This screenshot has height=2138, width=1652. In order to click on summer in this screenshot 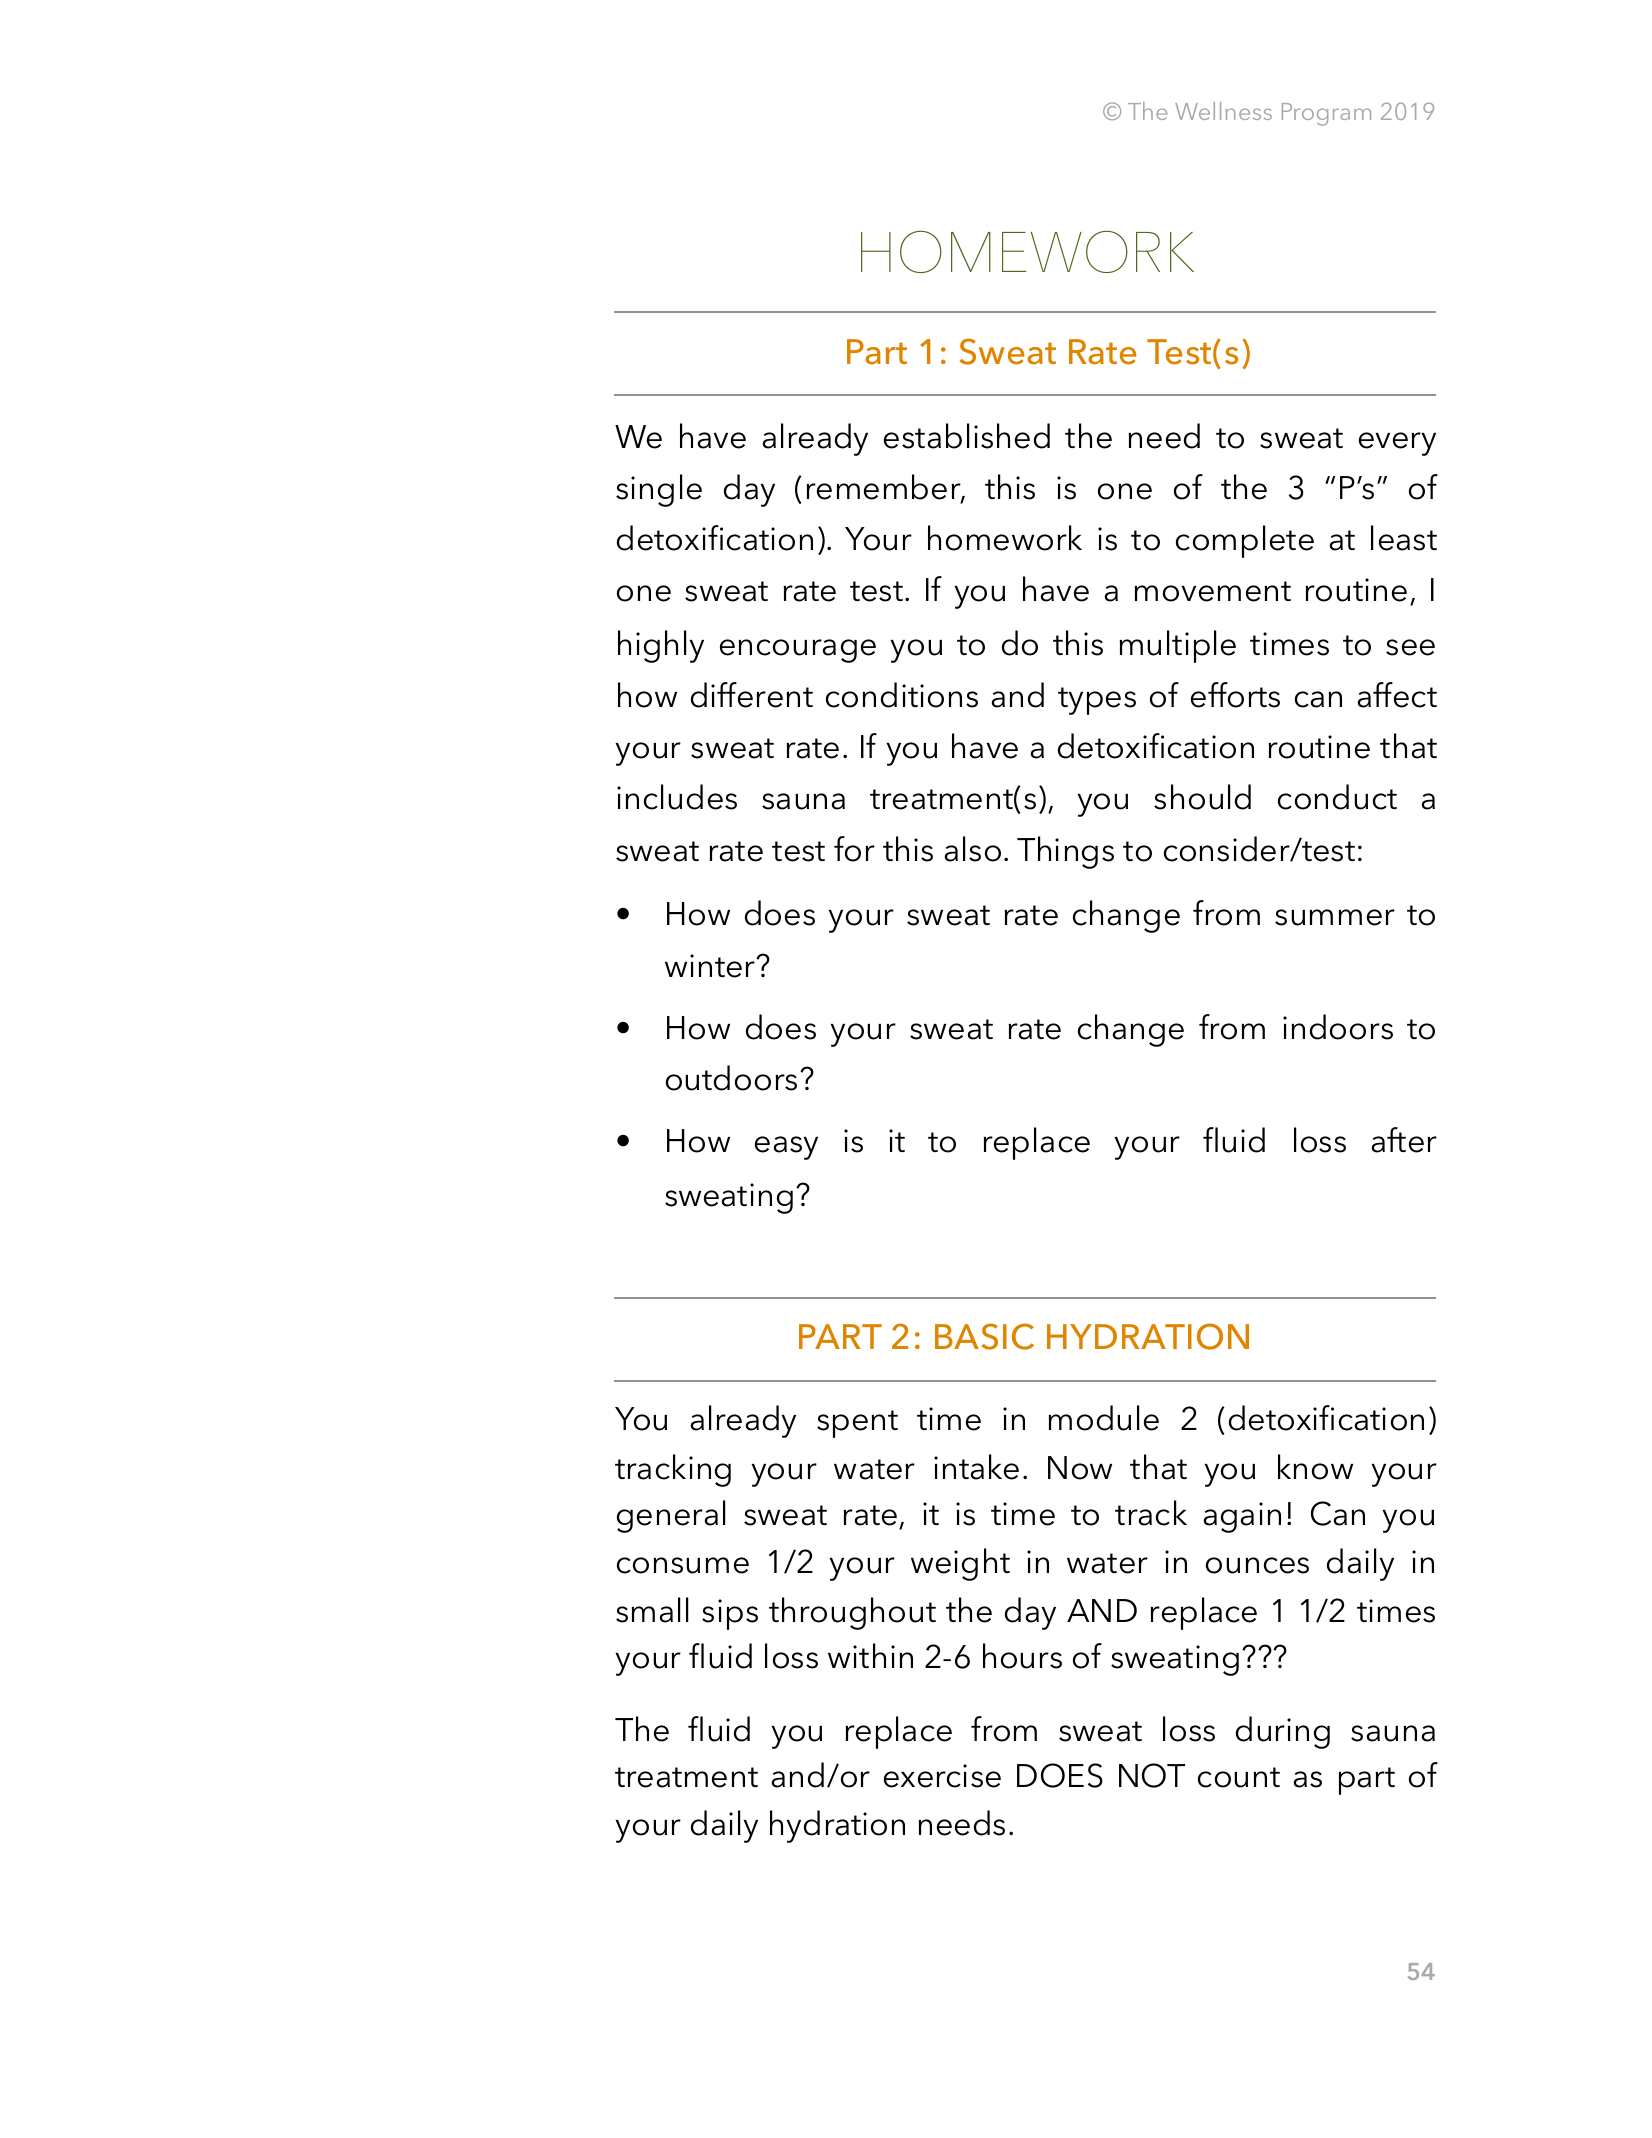, I will do `click(1335, 917)`.
